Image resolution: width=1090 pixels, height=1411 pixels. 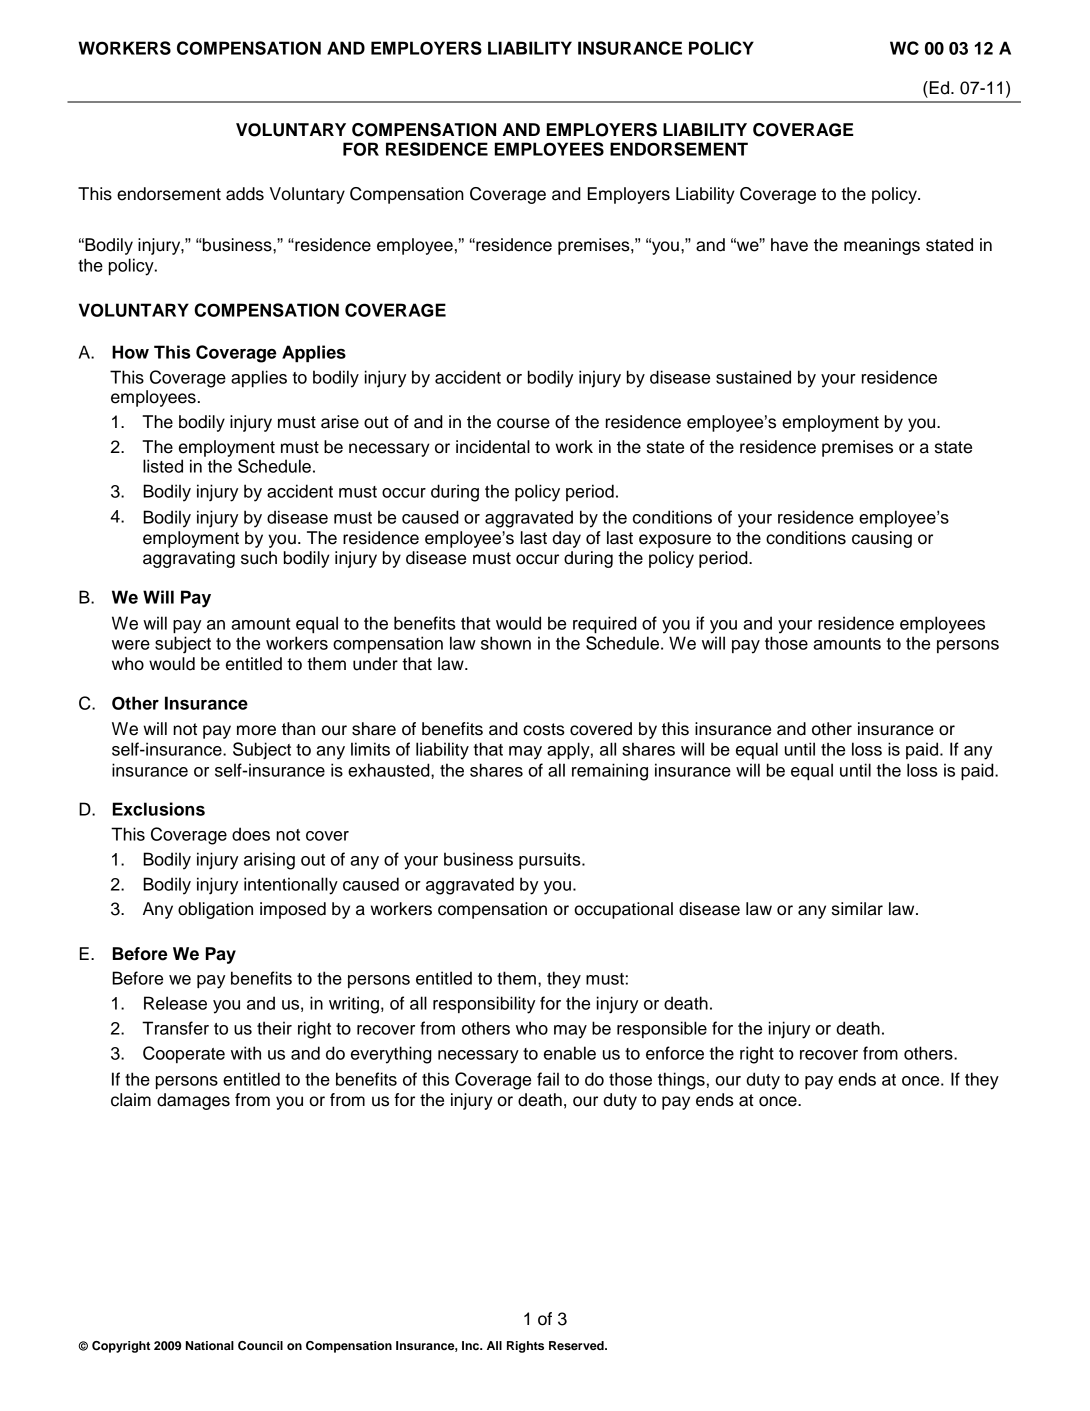 I want to click on more, so click(x=256, y=730).
